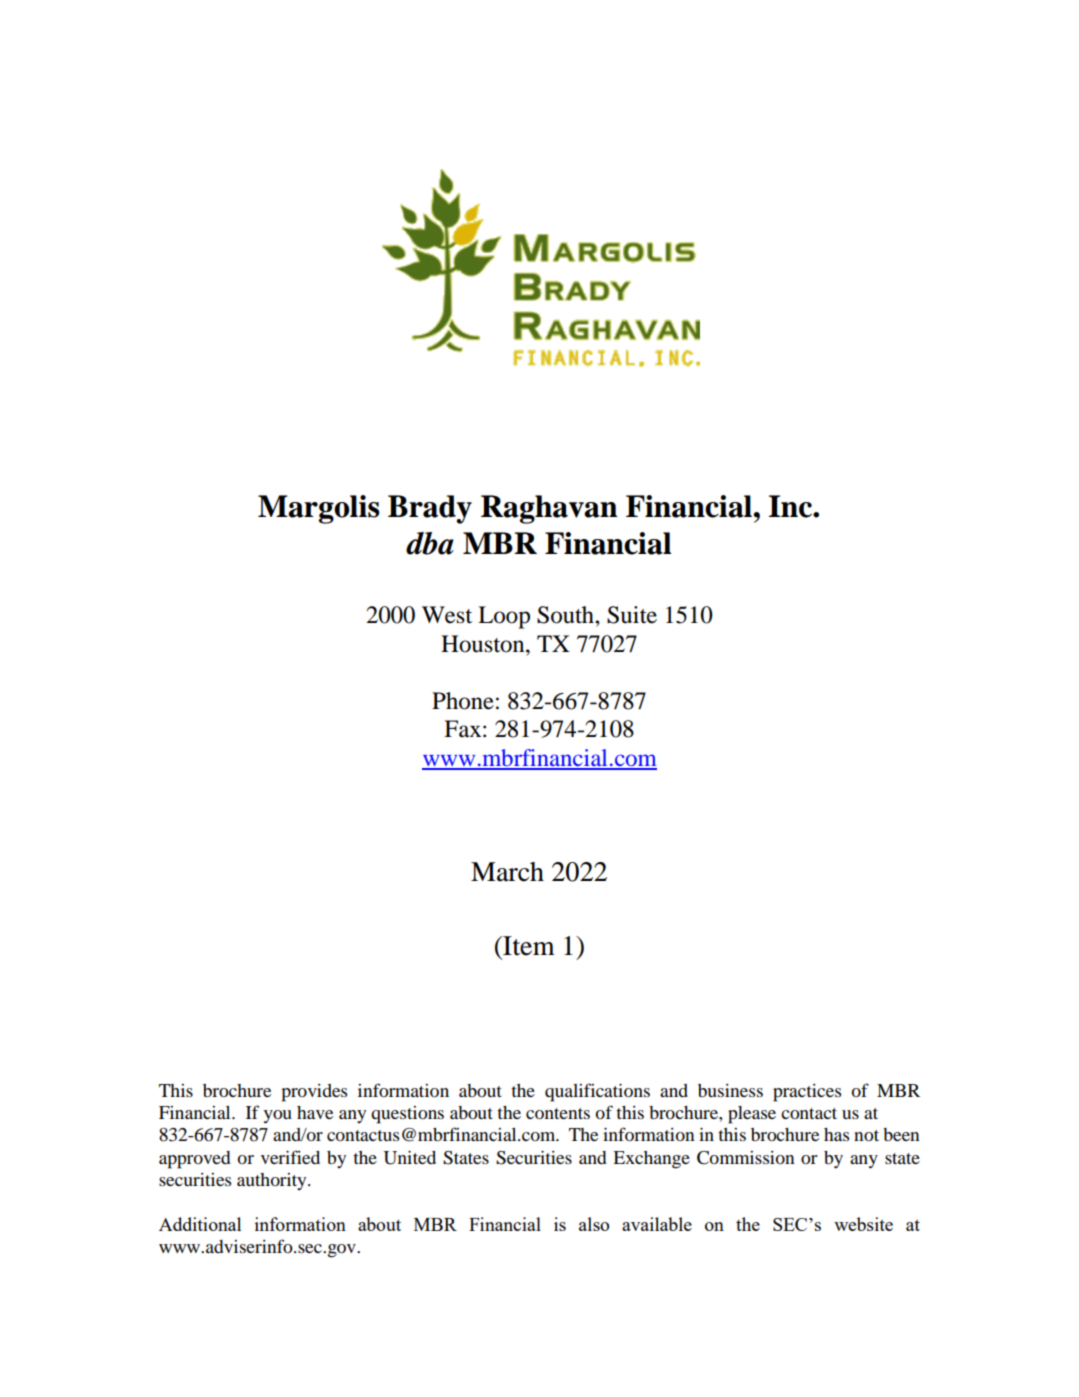 The image size is (1079, 1397). Describe the element at coordinates (430, 543) in the page. I see `dba` at that location.
